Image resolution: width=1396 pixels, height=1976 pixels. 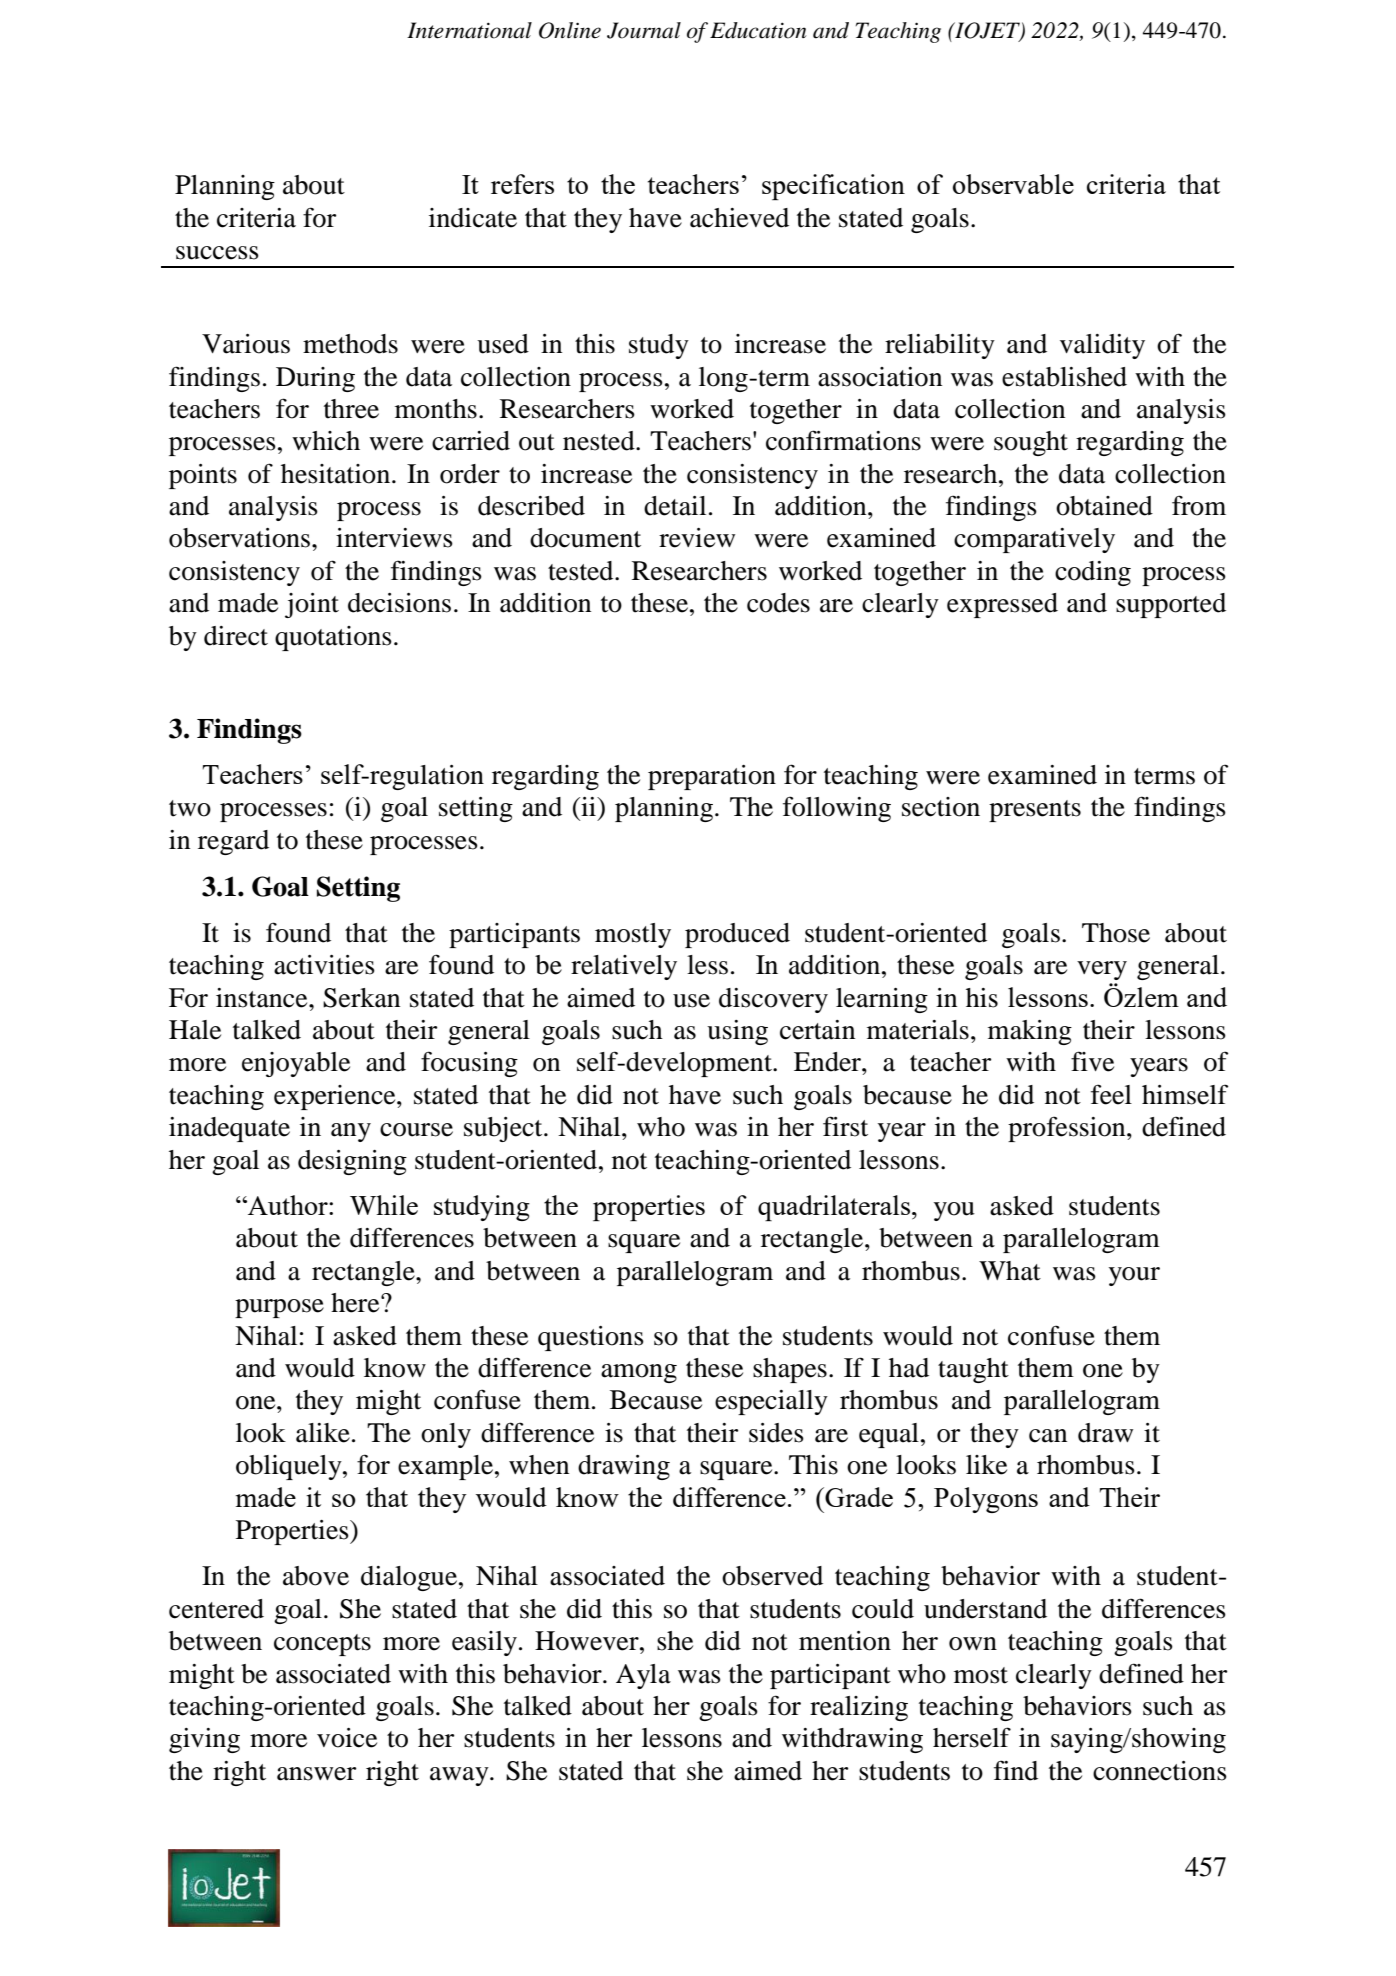 I want to click on quotations, so click(x=333, y=638).
